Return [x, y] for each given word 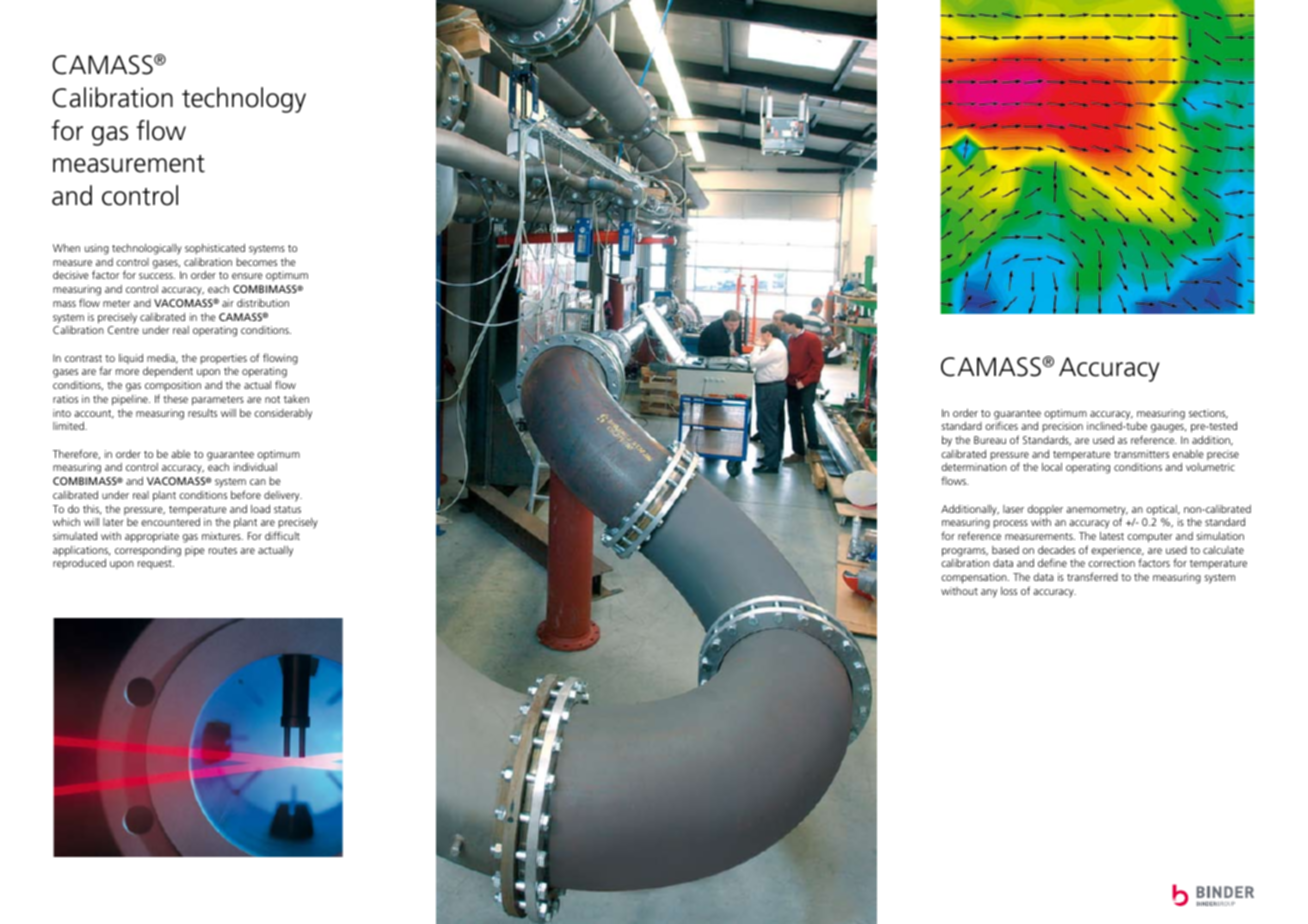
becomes [256, 262]
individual [255, 467]
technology [244, 100]
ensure [247, 276]
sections [1208, 414]
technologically [147, 249]
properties [223, 359]
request [156, 564]
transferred [1092, 576]
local [1052, 467]
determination [974, 467]
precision [1062, 427]
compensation [975, 578]
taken [296, 399]
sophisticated [215, 249]
